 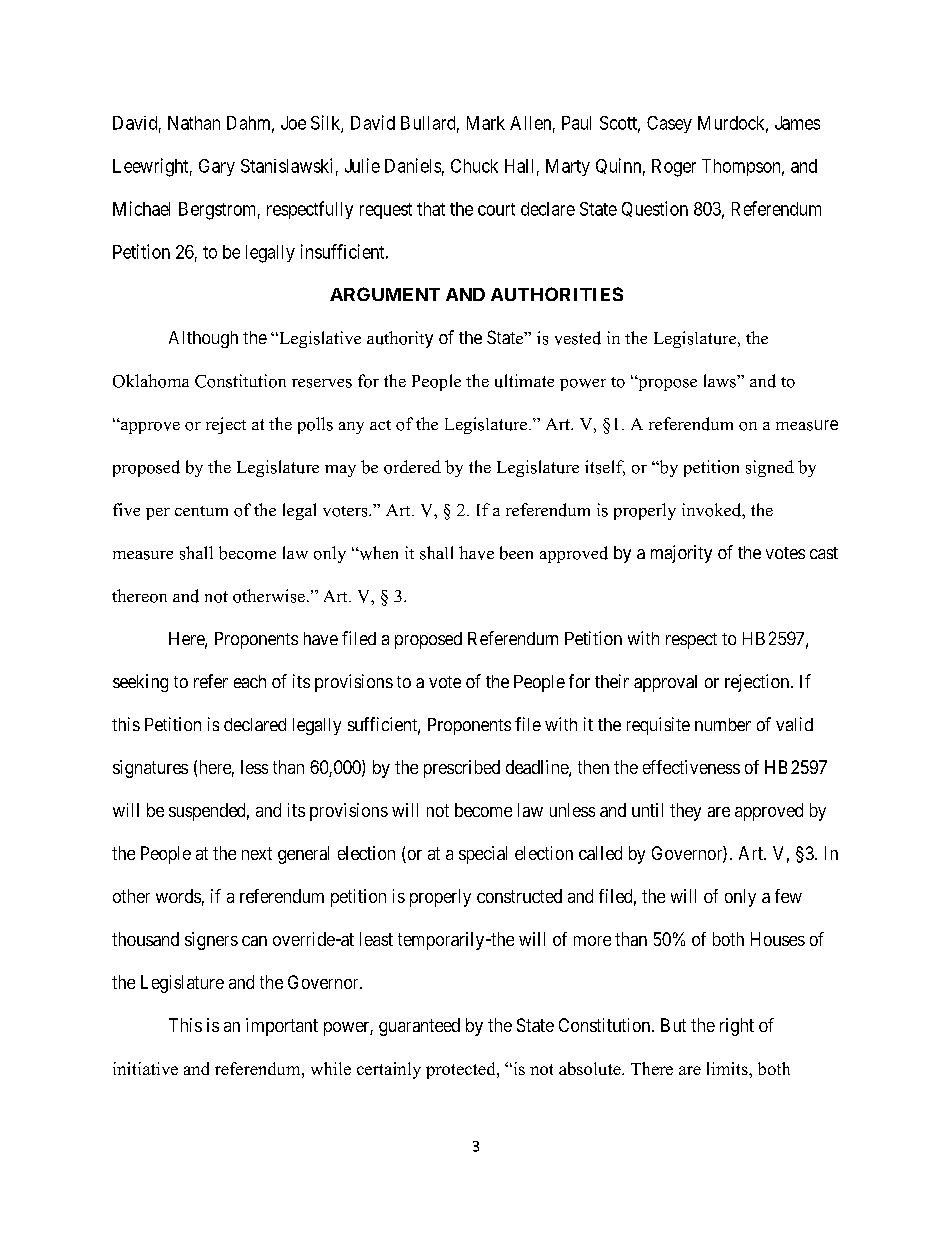 What do you see at coordinates (282, 1027) in the page?
I see `important` at bounding box center [282, 1027].
